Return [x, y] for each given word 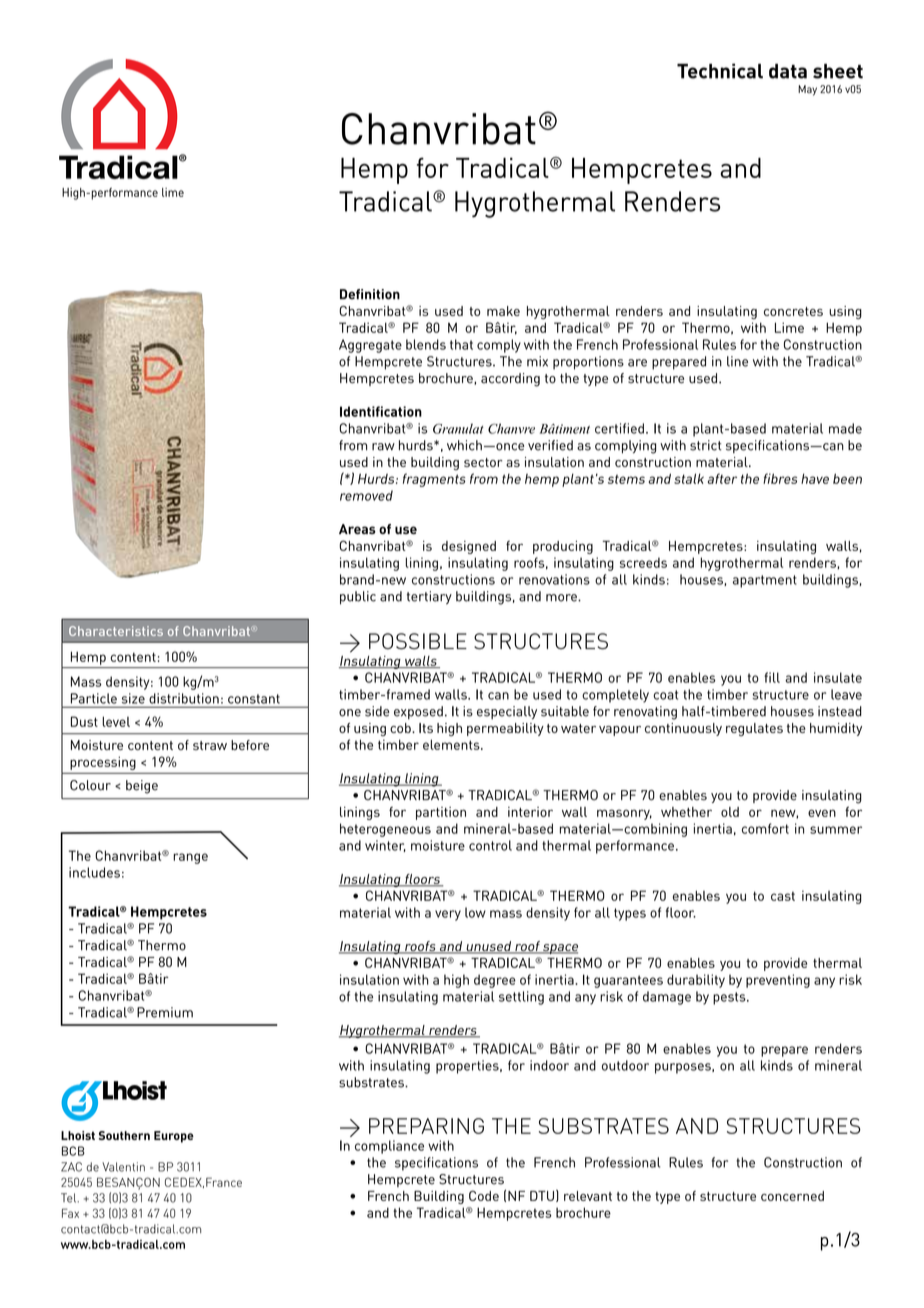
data [788, 71]
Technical [720, 71]
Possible [418, 641]
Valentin [123, 1167]
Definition [370, 294]
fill [772, 677]
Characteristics [116, 631]
